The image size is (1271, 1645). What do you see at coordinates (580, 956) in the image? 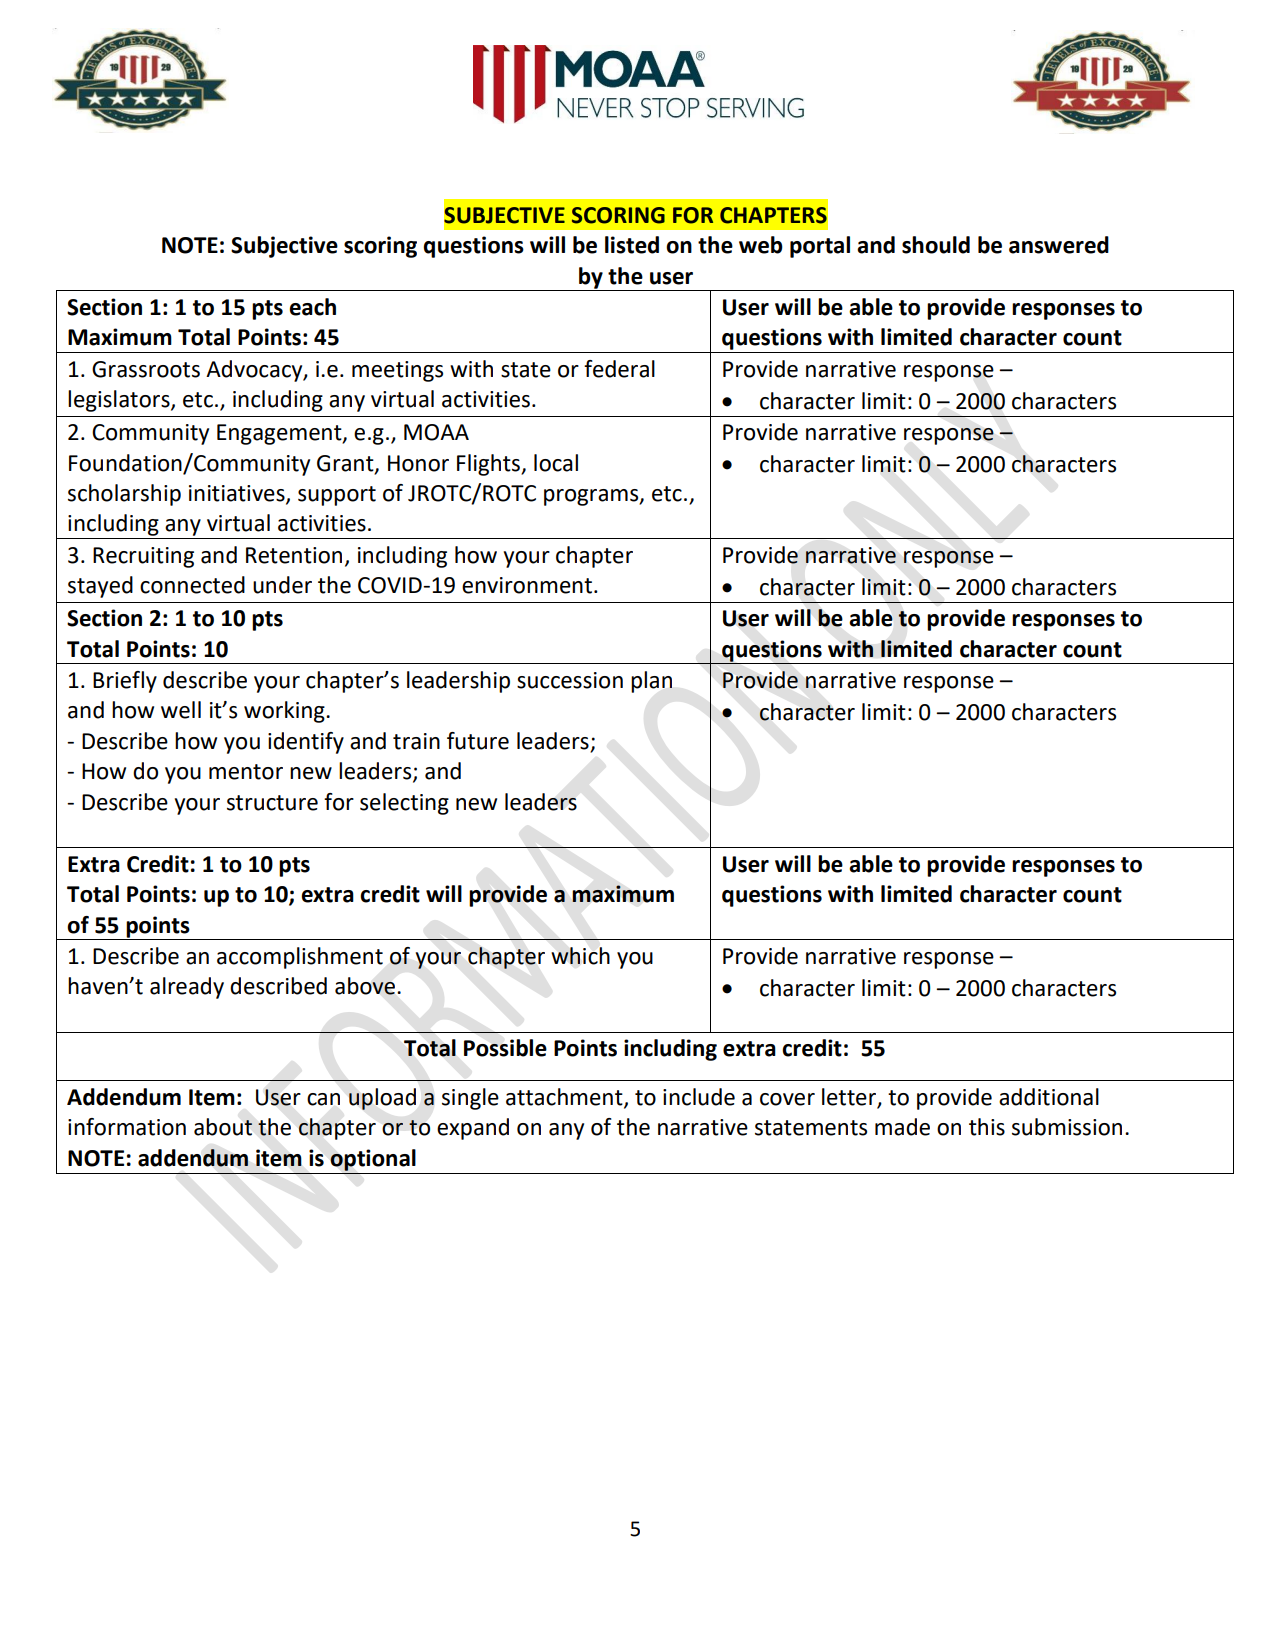
I see `which` at bounding box center [580, 956].
